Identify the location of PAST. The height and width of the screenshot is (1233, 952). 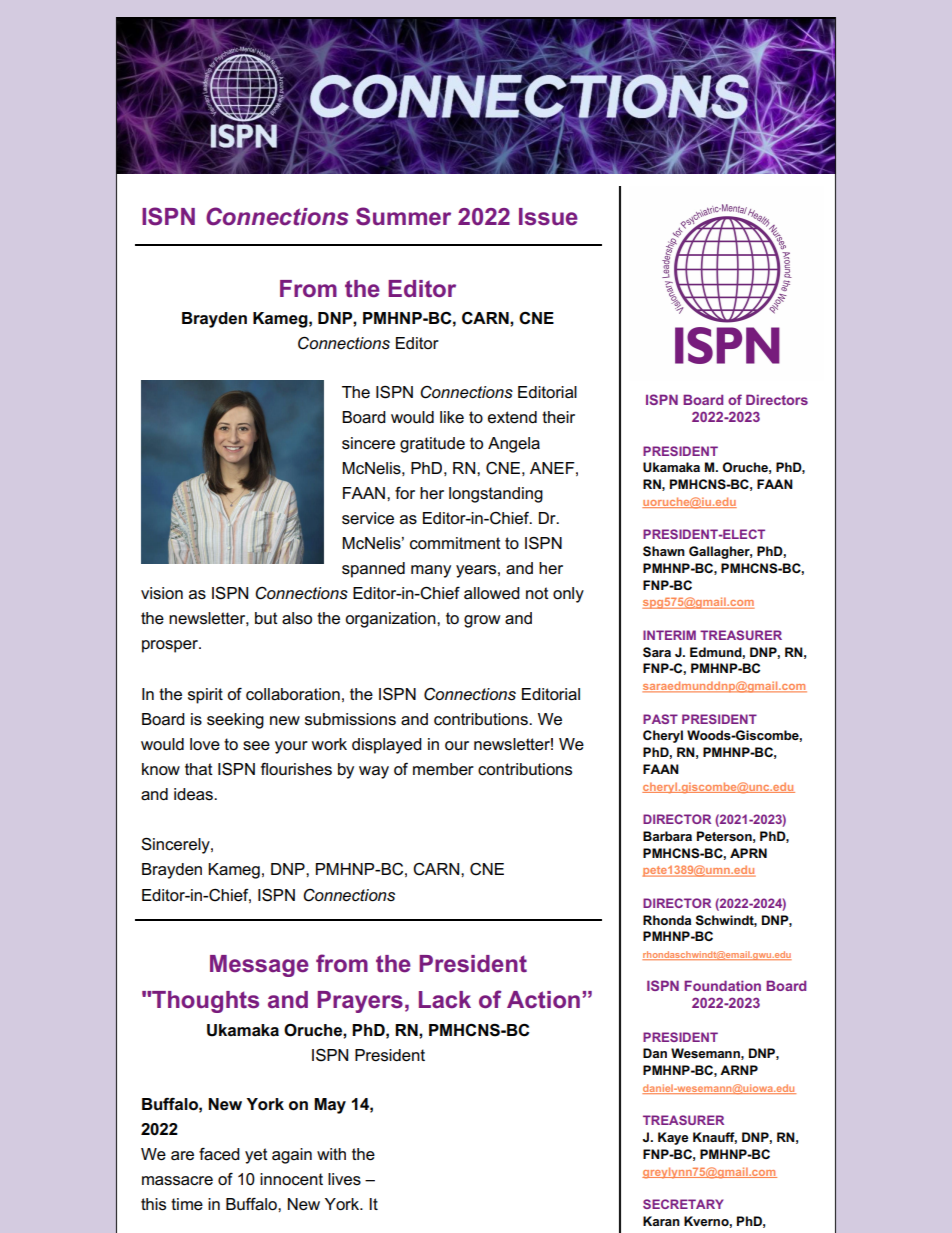
(660, 719).
